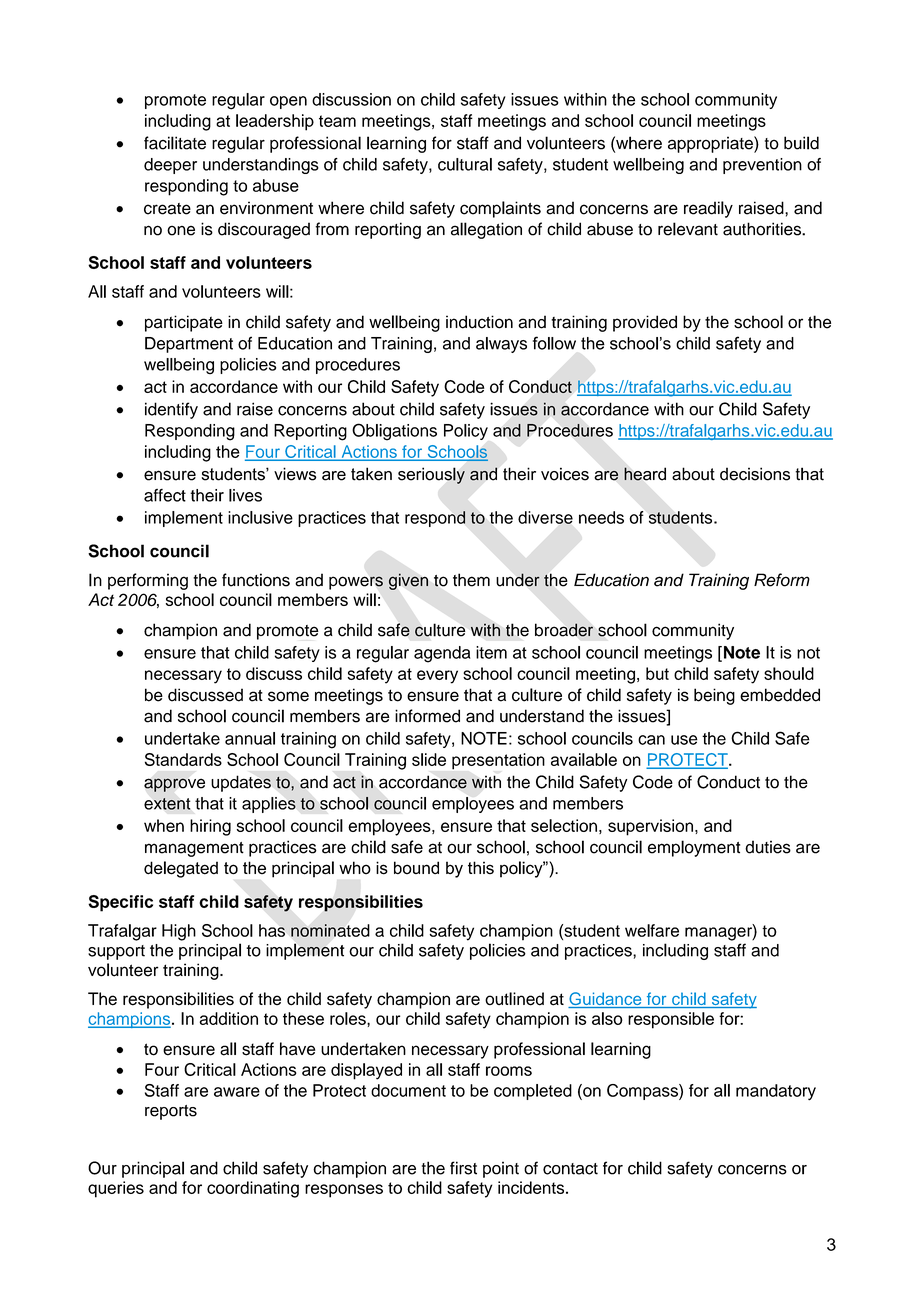  What do you see at coordinates (762, 166) in the screenshot?
I see `prevention` at bounding box center [762, 166].
